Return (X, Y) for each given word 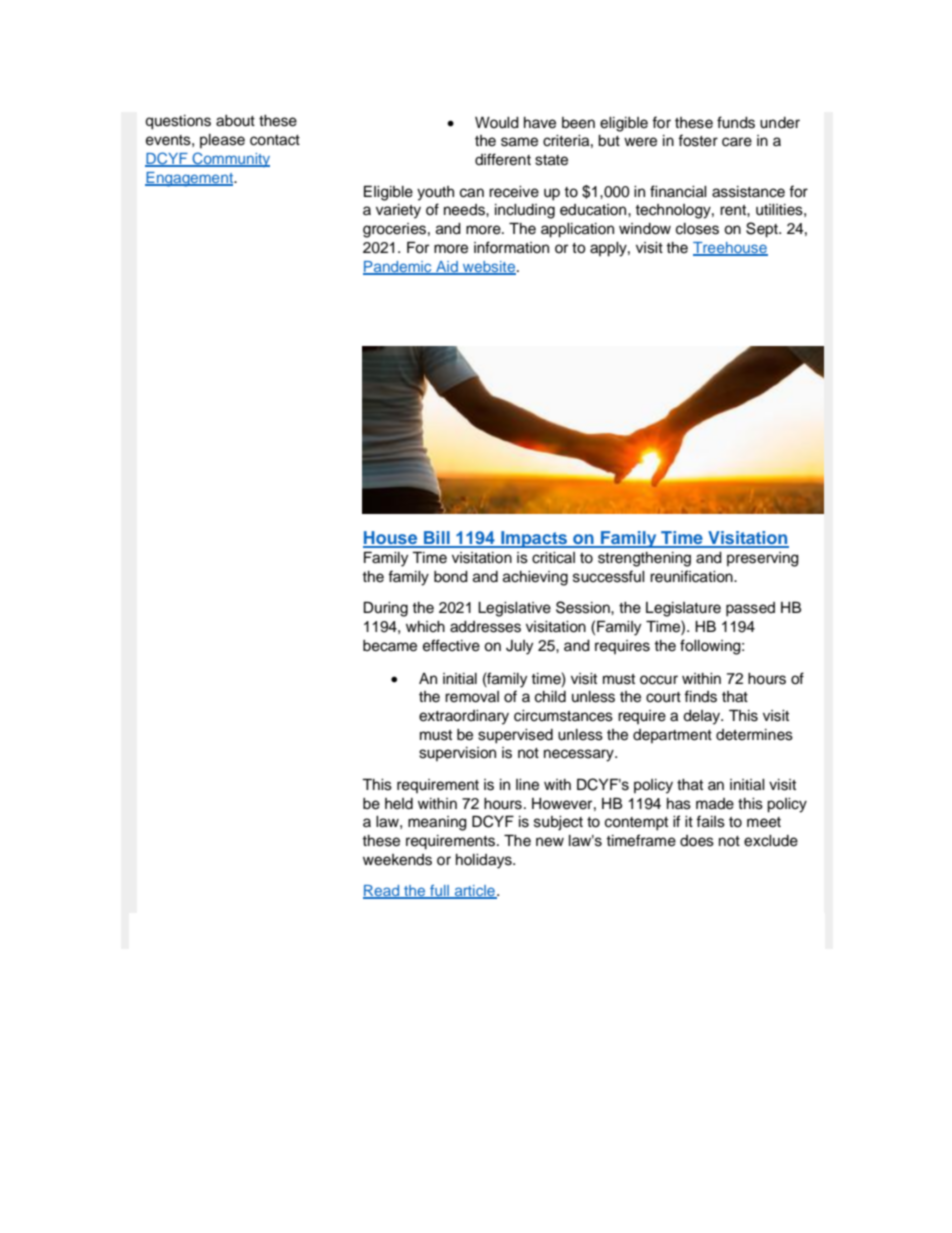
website (489, 267)
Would (497, 123)
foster (698, 140)
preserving (763, 559)
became (390, 646)
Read (382, 892)
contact (275, 140)
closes (697, 229)
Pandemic (398, 267)
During (386, 609)
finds (700, 696)
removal (472, 697)
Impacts (534, 539)
